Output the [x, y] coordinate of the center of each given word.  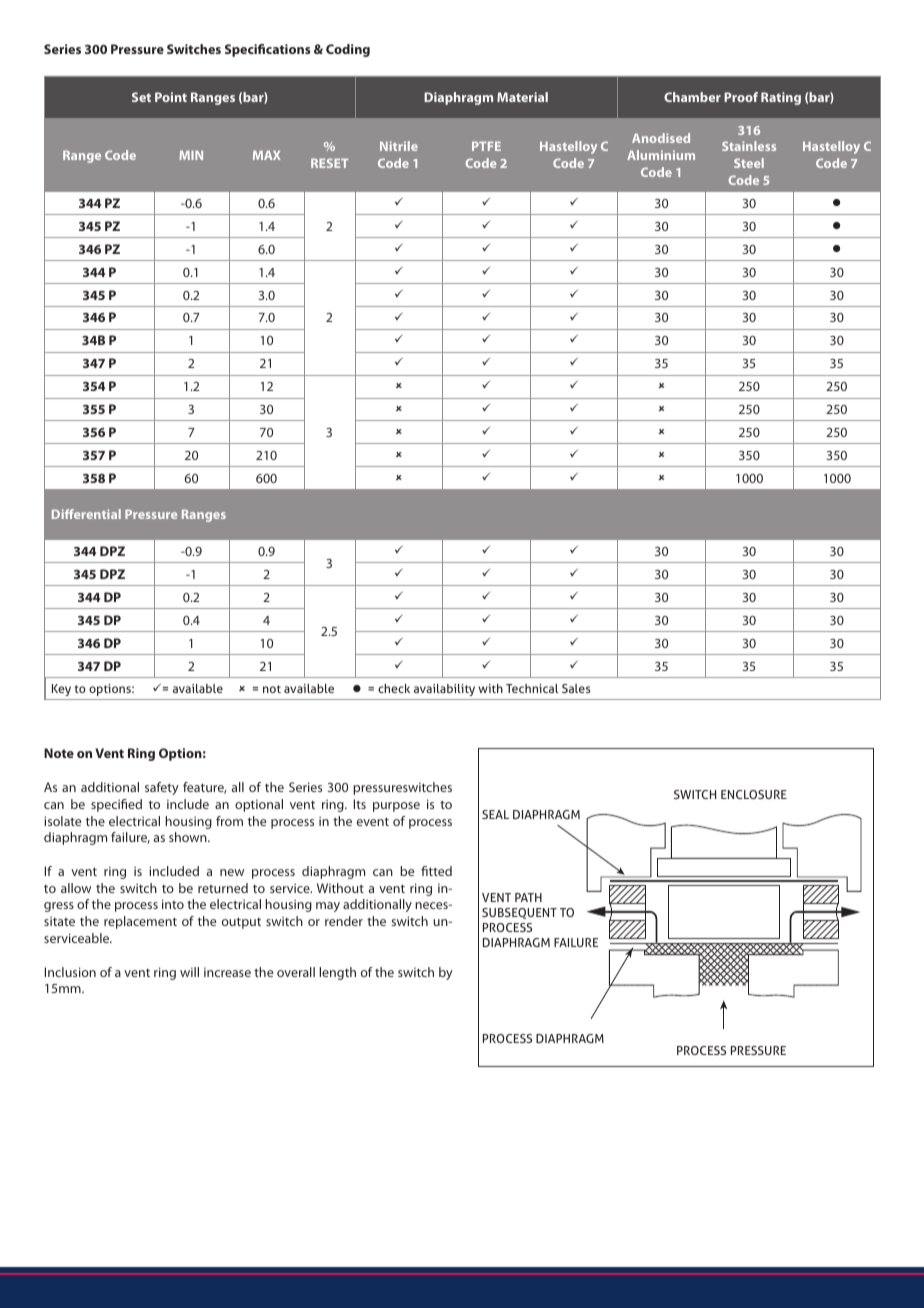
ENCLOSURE [754, 794]
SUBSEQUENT [519, 913]
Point [171, 97]
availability [444, 690]
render [344, 921]
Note [59, 753]
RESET [330, 163]
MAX [267, 155]
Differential [86, 514]
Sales [576, 688]
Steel [749, 163]
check [394, 688]
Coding [348, 50]
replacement [140, 922]
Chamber [692, 97]
